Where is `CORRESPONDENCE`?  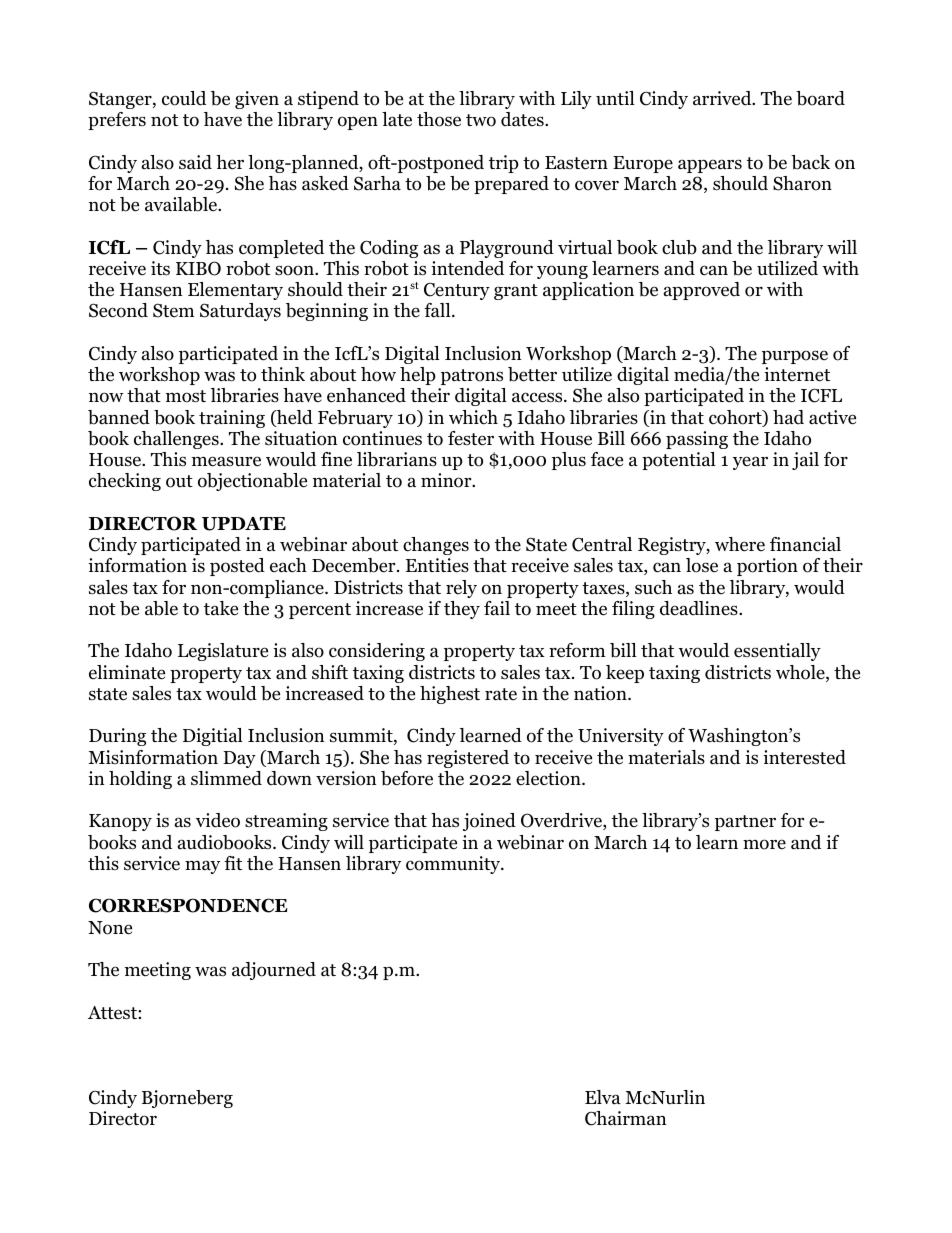 CORRESPONDENCE is located at coordinates (188, 905).
